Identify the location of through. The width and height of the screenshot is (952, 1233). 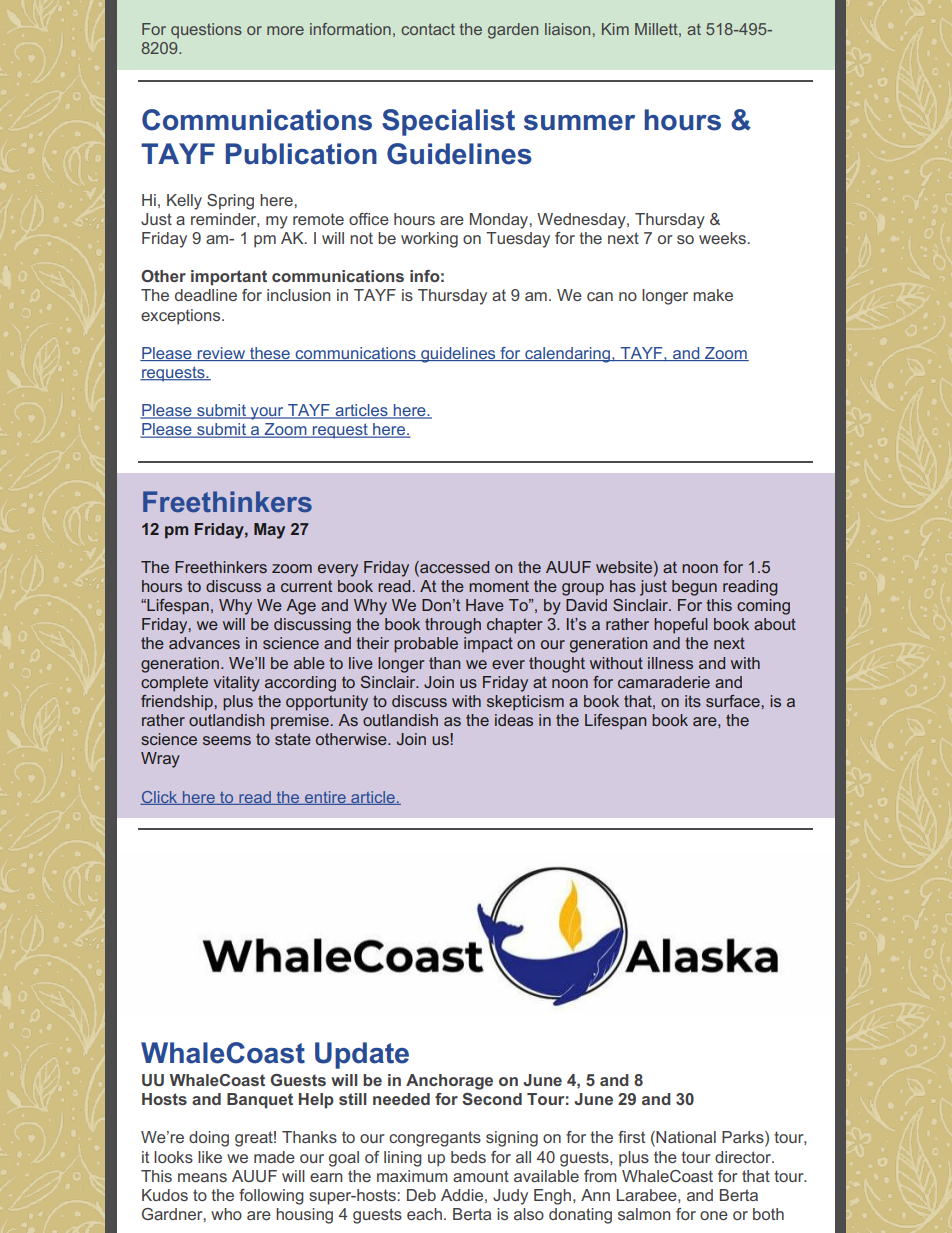
(453, 626).
